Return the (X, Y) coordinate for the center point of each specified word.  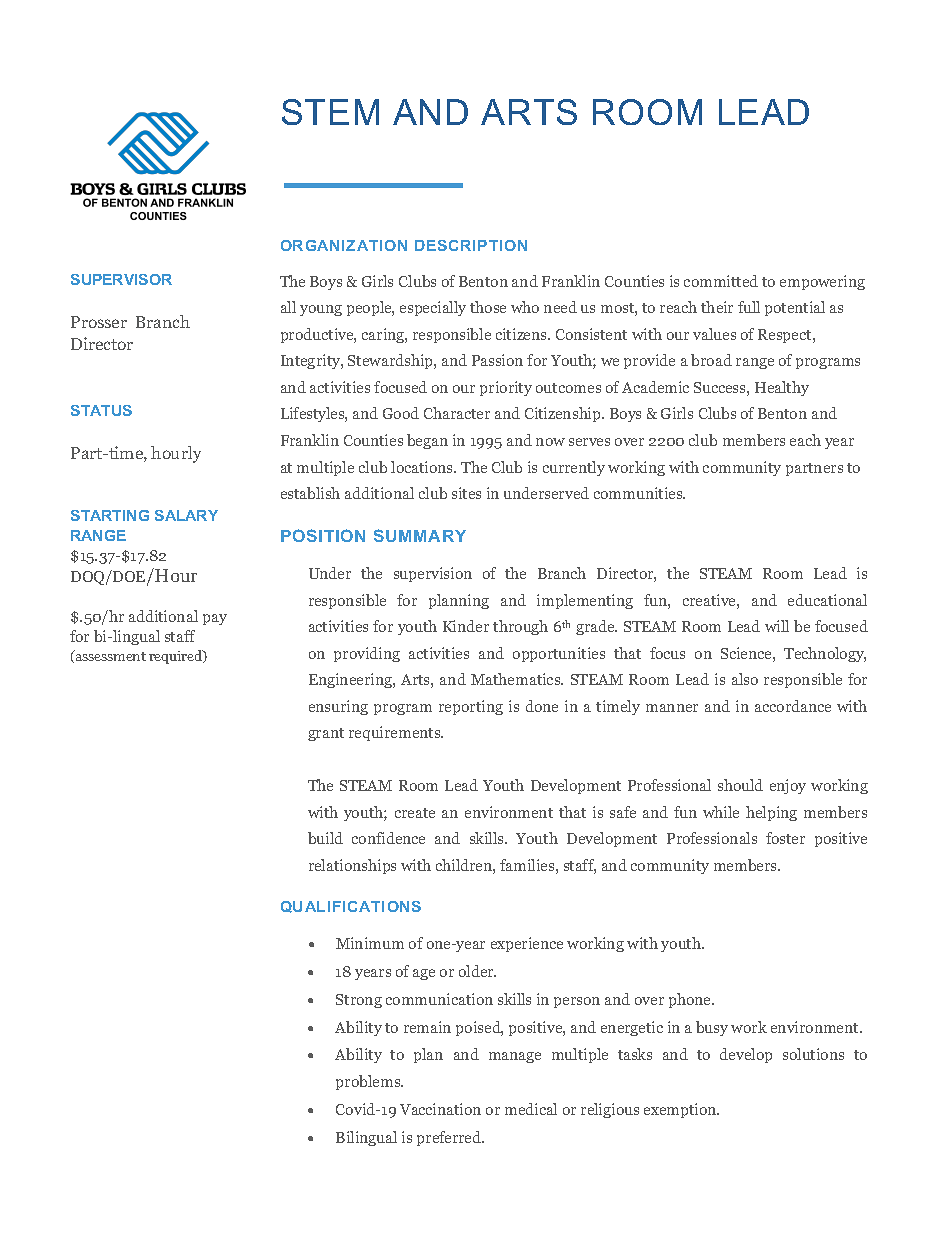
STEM (330, 112)
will (777, 626)
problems (369, 1082)
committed (721, 281)
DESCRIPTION (471, 245)
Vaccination (440, 1109)
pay (215, 619)
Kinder (466, 626)
